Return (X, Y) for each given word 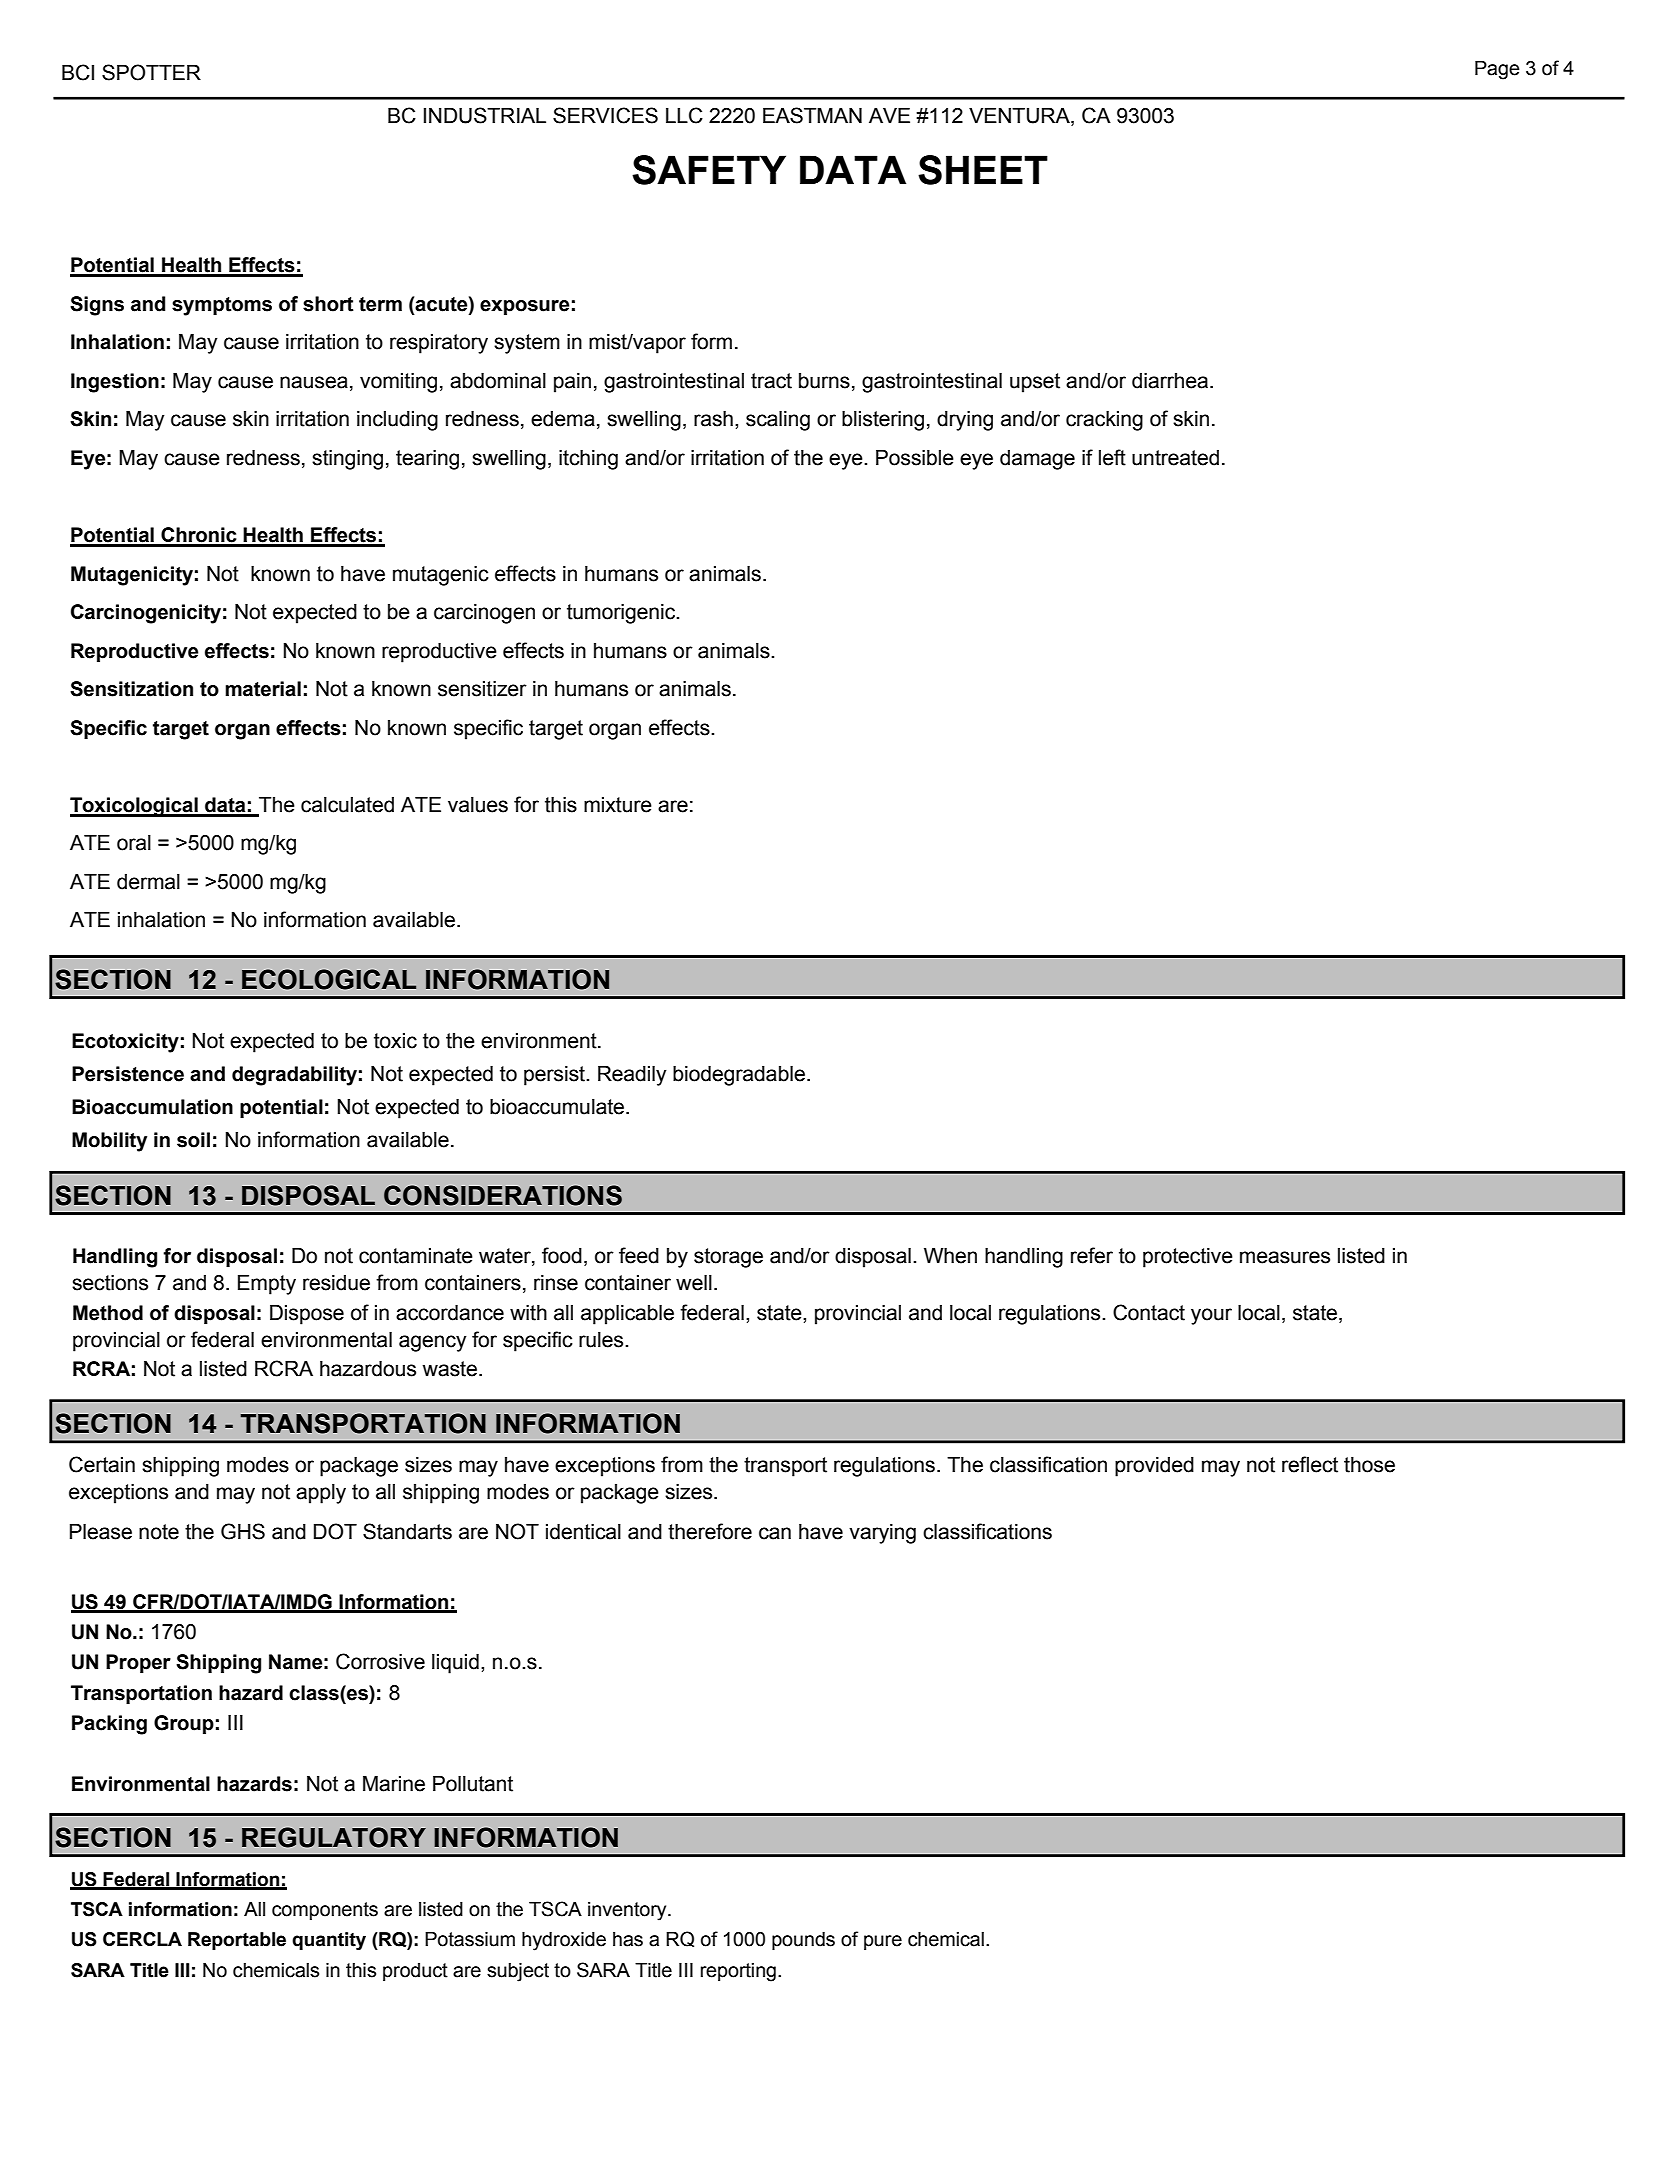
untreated (1175, 458)
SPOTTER (151, 72)
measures (1285, 1257)
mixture (618, 805)
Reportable (237, 1941)
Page (1497, 70)
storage (728, 1258)
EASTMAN (812, 115)
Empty (267, 1285)
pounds (803, 1941)
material (263, 689)
